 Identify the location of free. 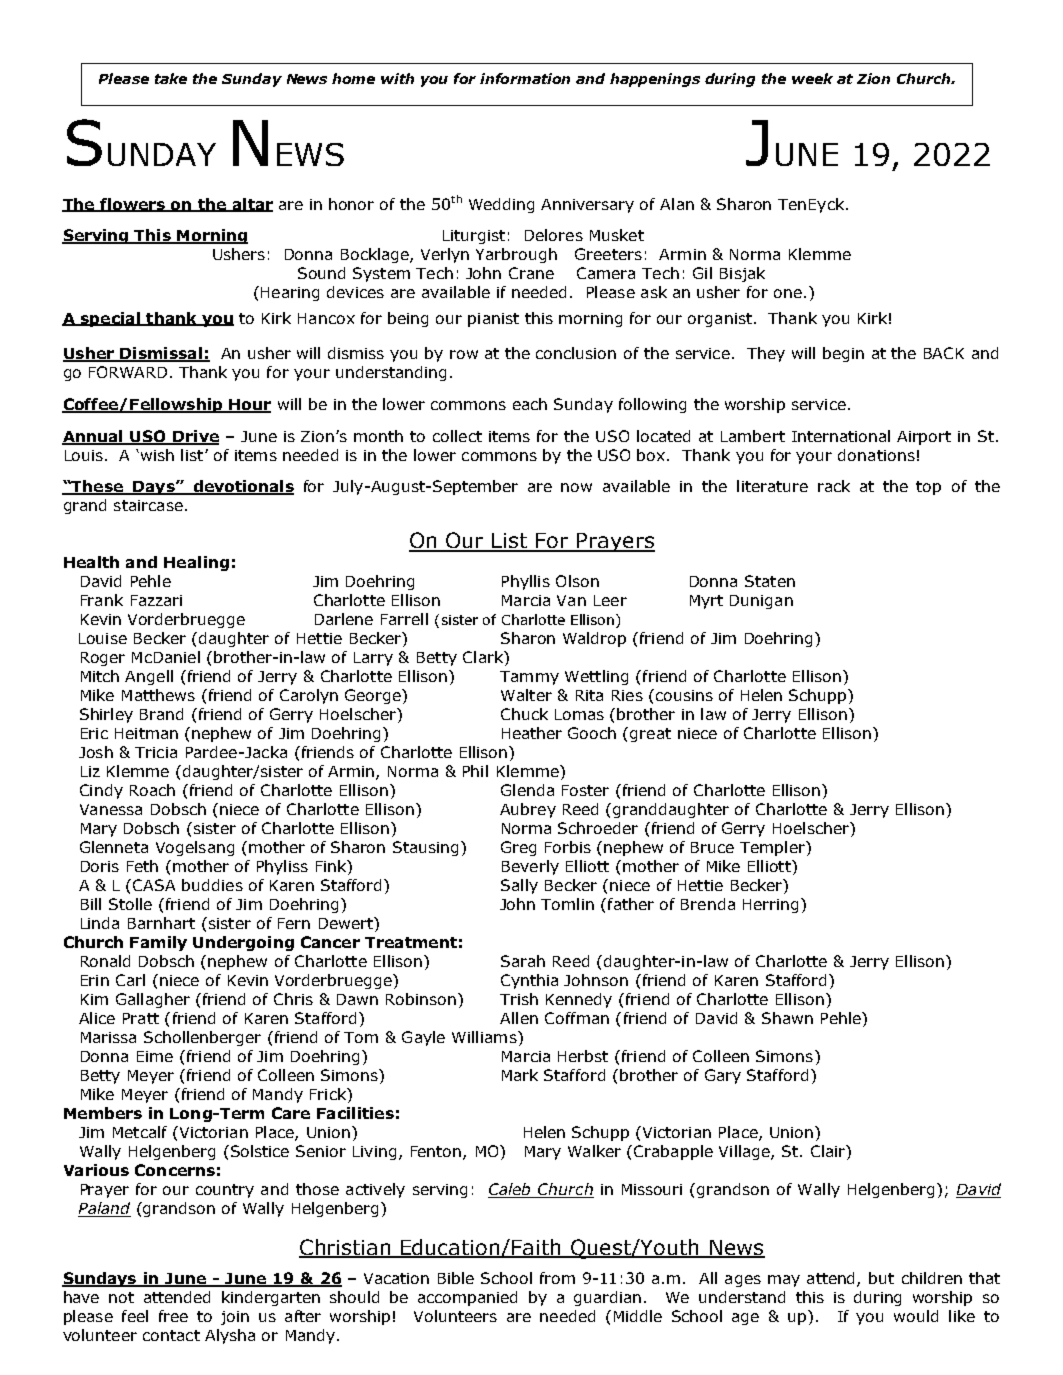
(173, 1316).
